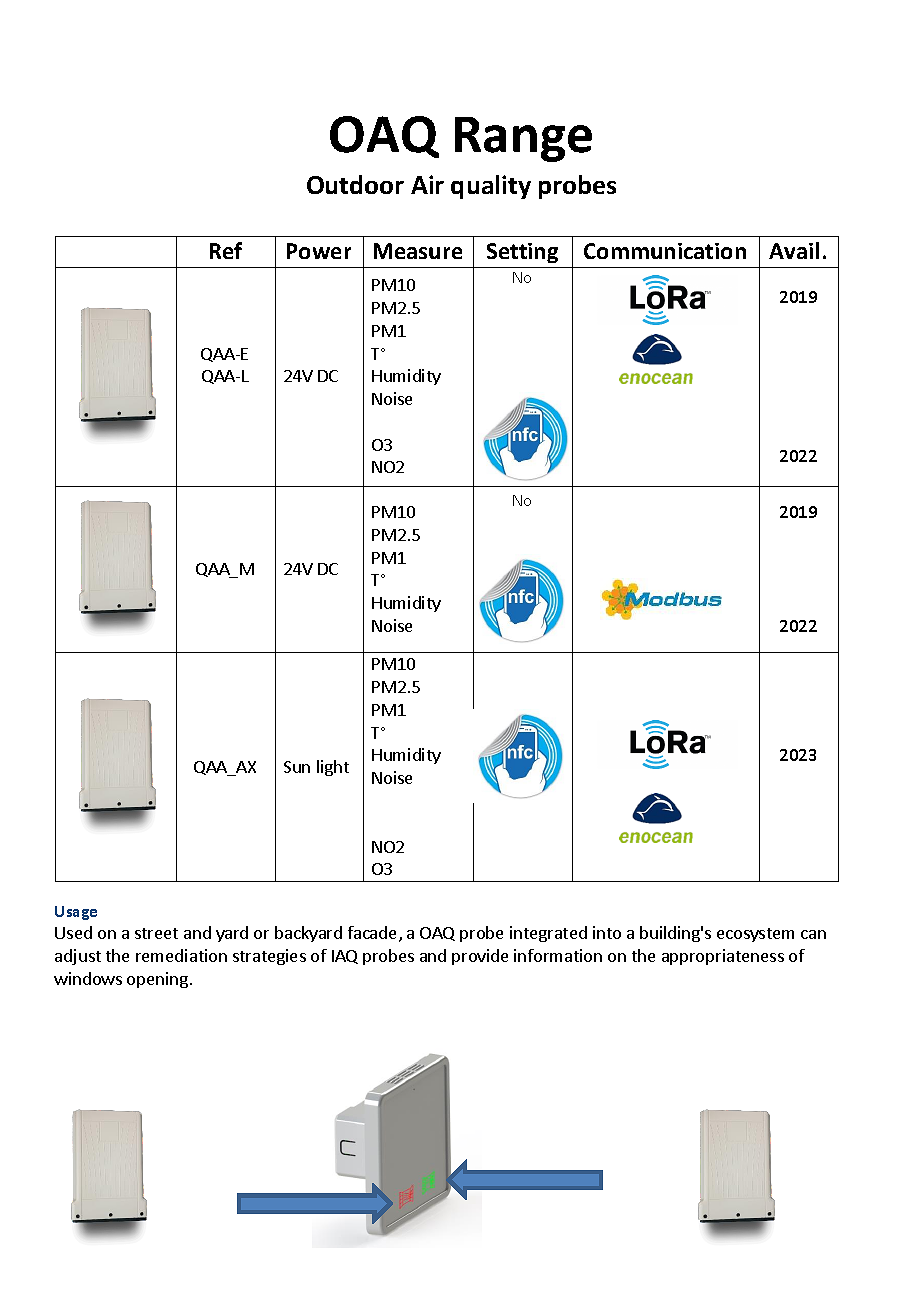  I want to click on Avail, so click(794, 250).
